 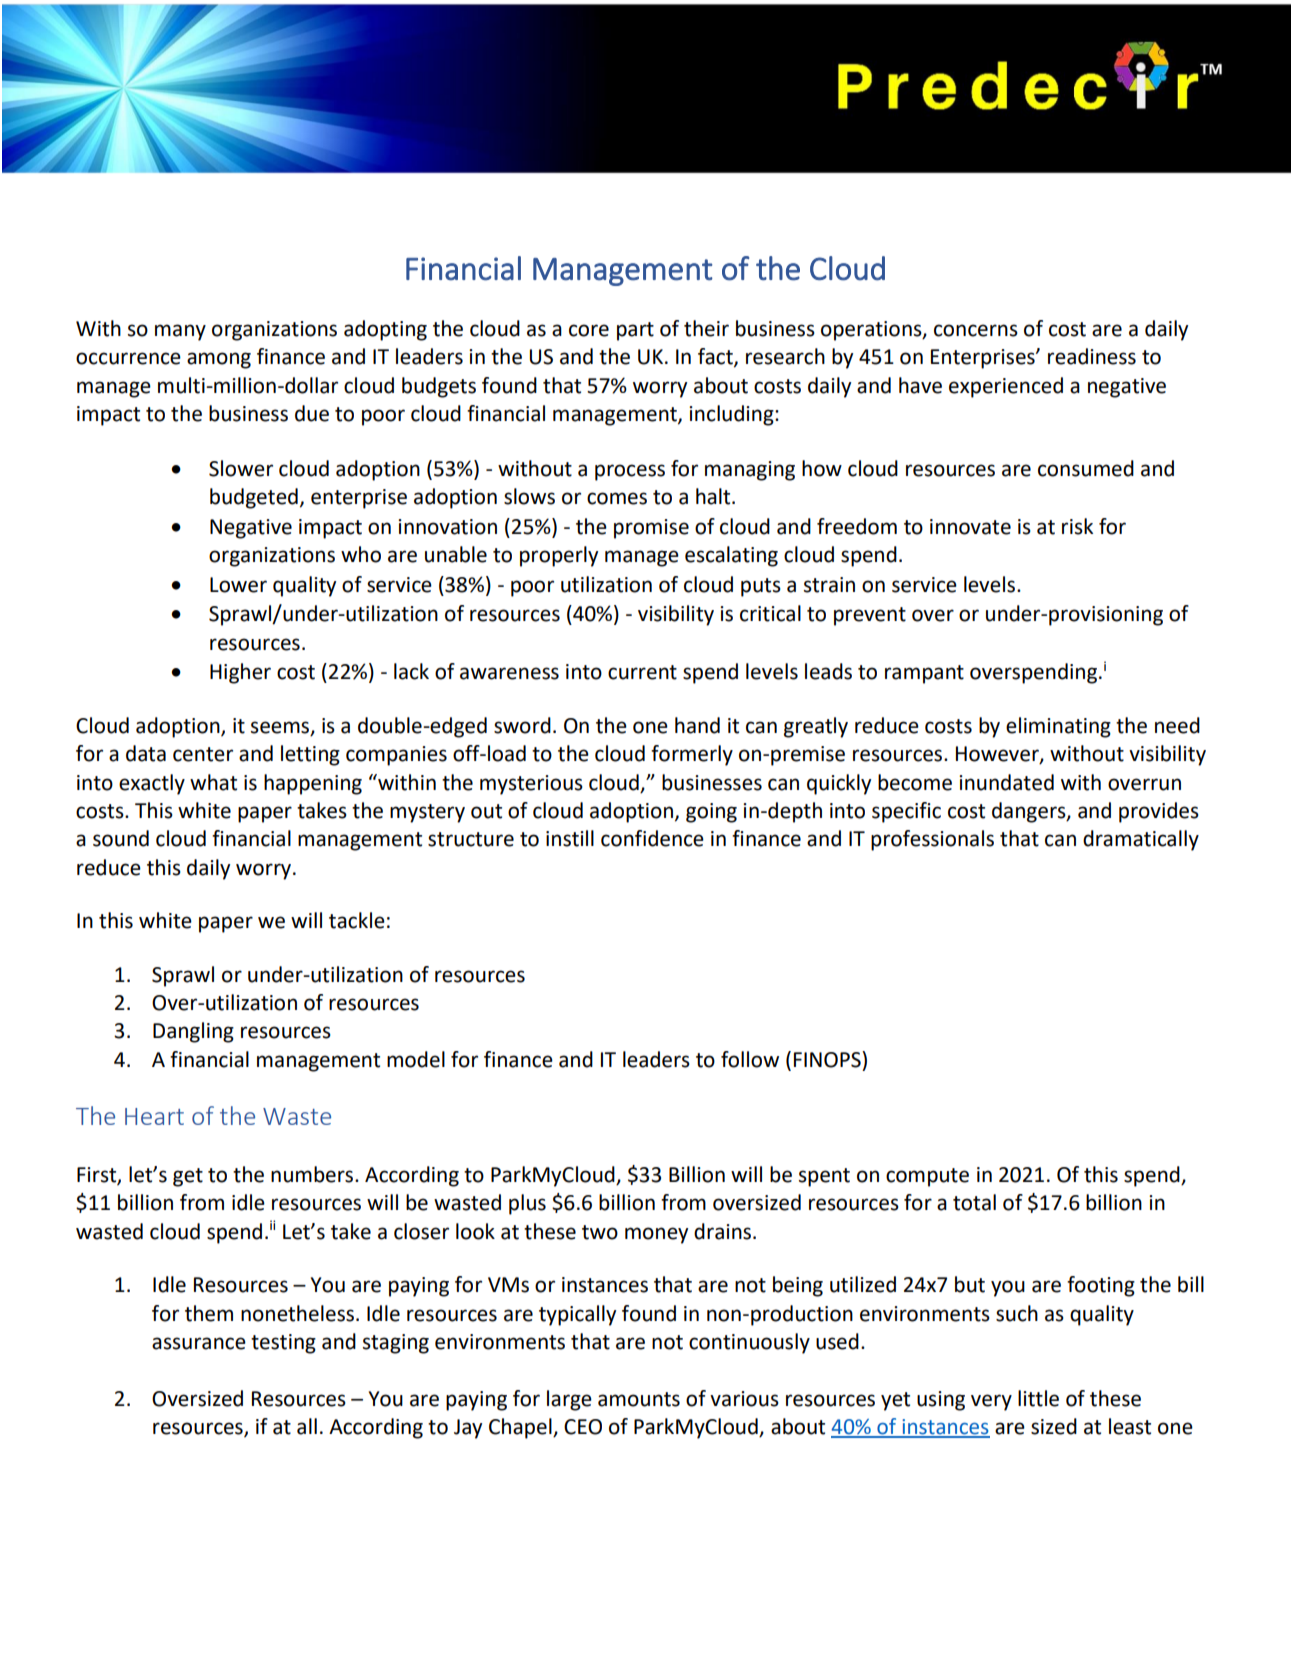 I want to click on testing, so click(x=283, y=1344).
